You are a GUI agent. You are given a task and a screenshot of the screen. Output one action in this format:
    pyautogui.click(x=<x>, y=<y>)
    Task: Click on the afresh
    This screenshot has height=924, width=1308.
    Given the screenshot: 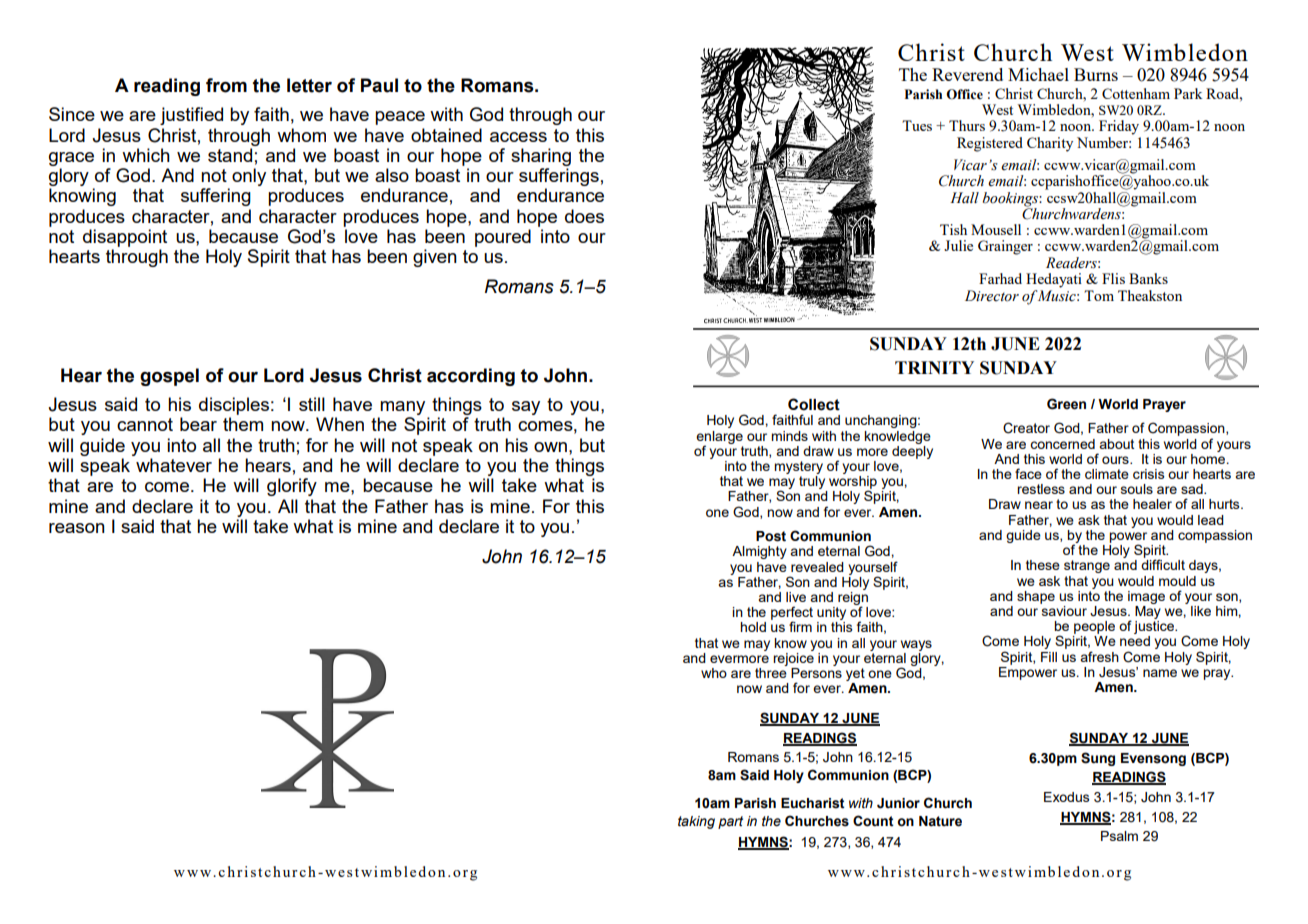 What is the action you would take?
    pyautogui.click(x=1099, y=656)
